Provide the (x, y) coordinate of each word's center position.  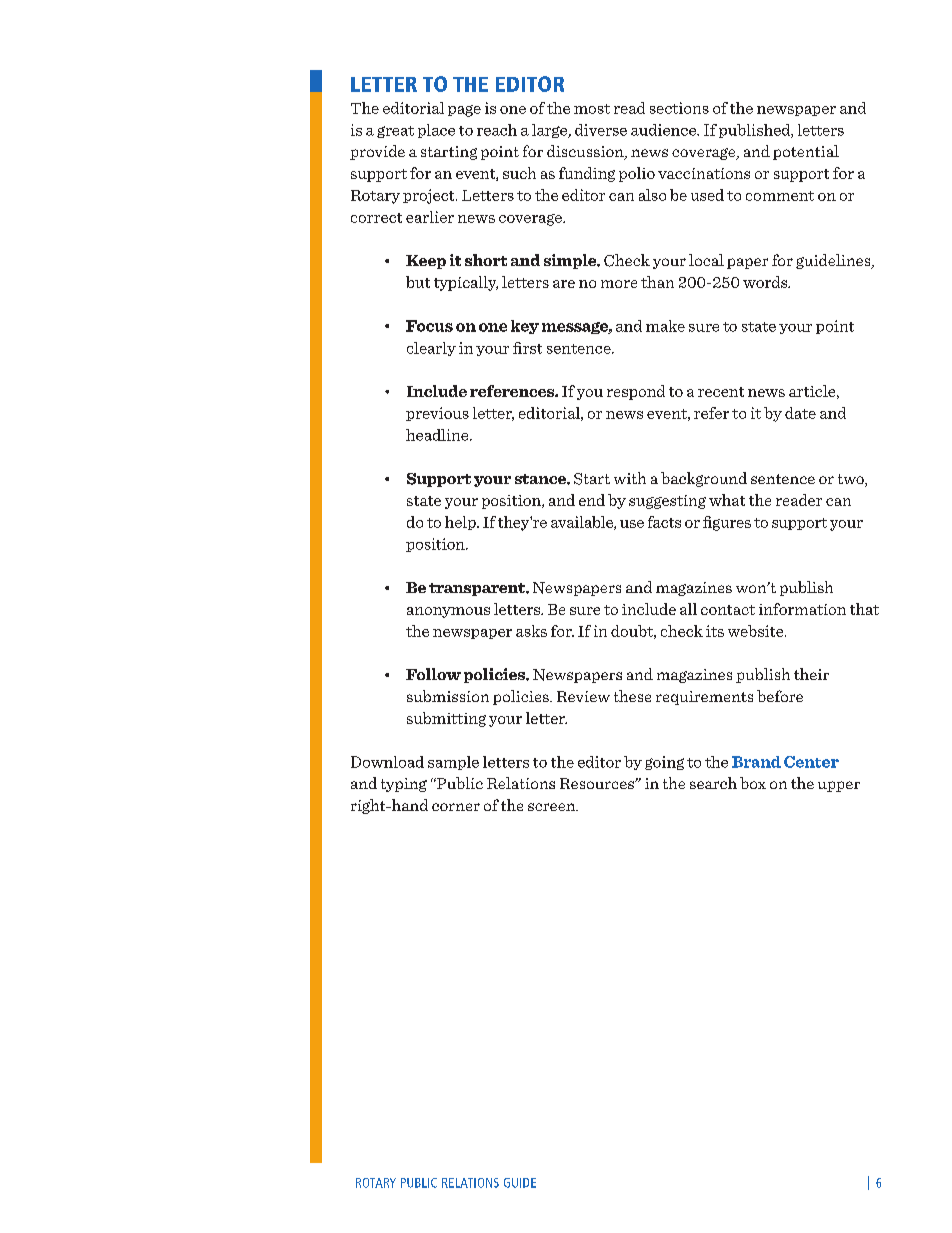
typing (404, 785)
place (436, 131)
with (630, 478)
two (852, 480)
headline (438, 435)
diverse (601, 130)
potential (806, 152)
